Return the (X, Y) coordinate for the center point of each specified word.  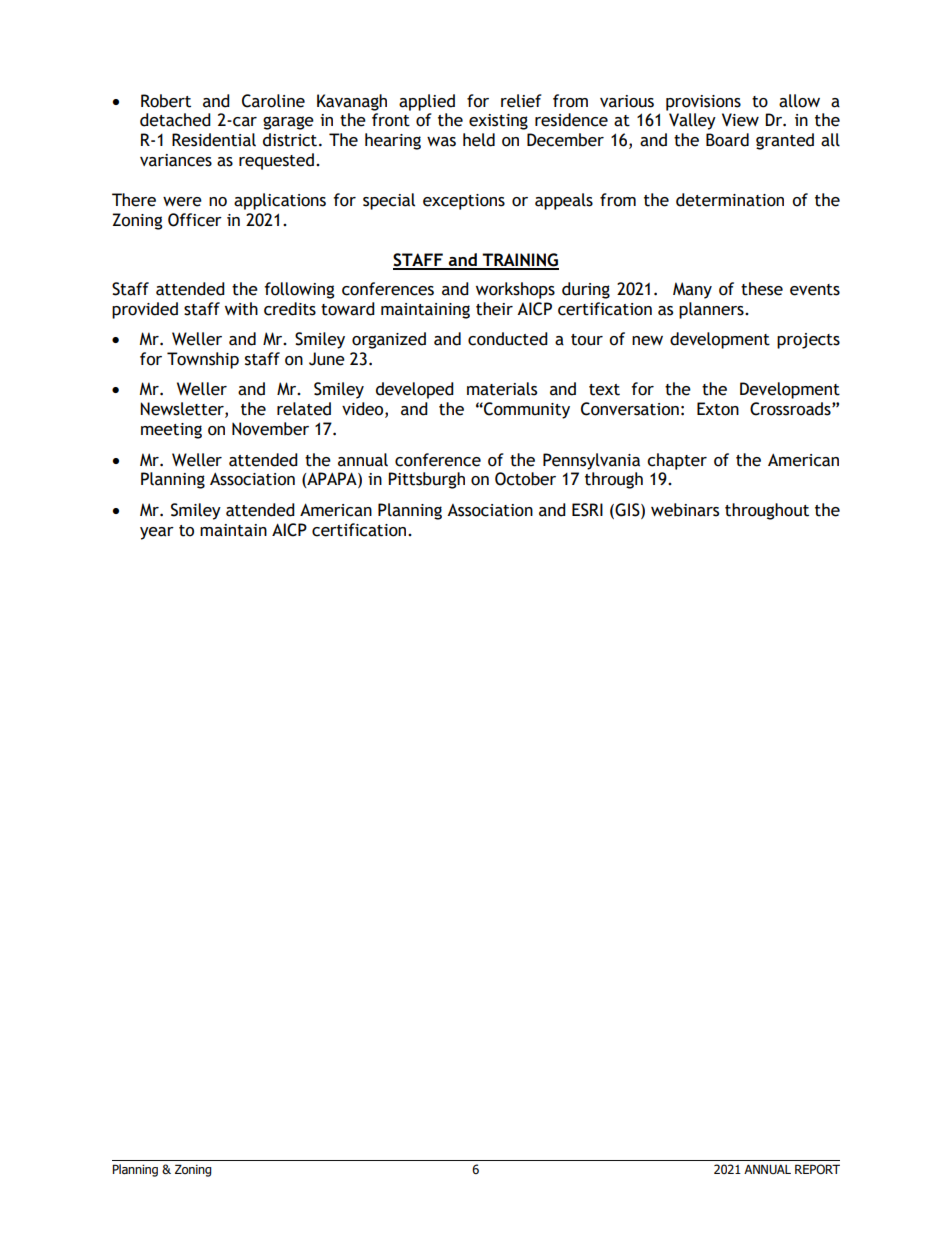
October (525, 479)
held (479, 140)
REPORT (817, 1169)
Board (727, 140)
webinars (685, 510)
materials (502, 389)
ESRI (587, 510)
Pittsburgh (426, 480)
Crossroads (791, 409)
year (157, 533)
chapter (677, 461)
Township (203, 360)
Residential (214, 140)
